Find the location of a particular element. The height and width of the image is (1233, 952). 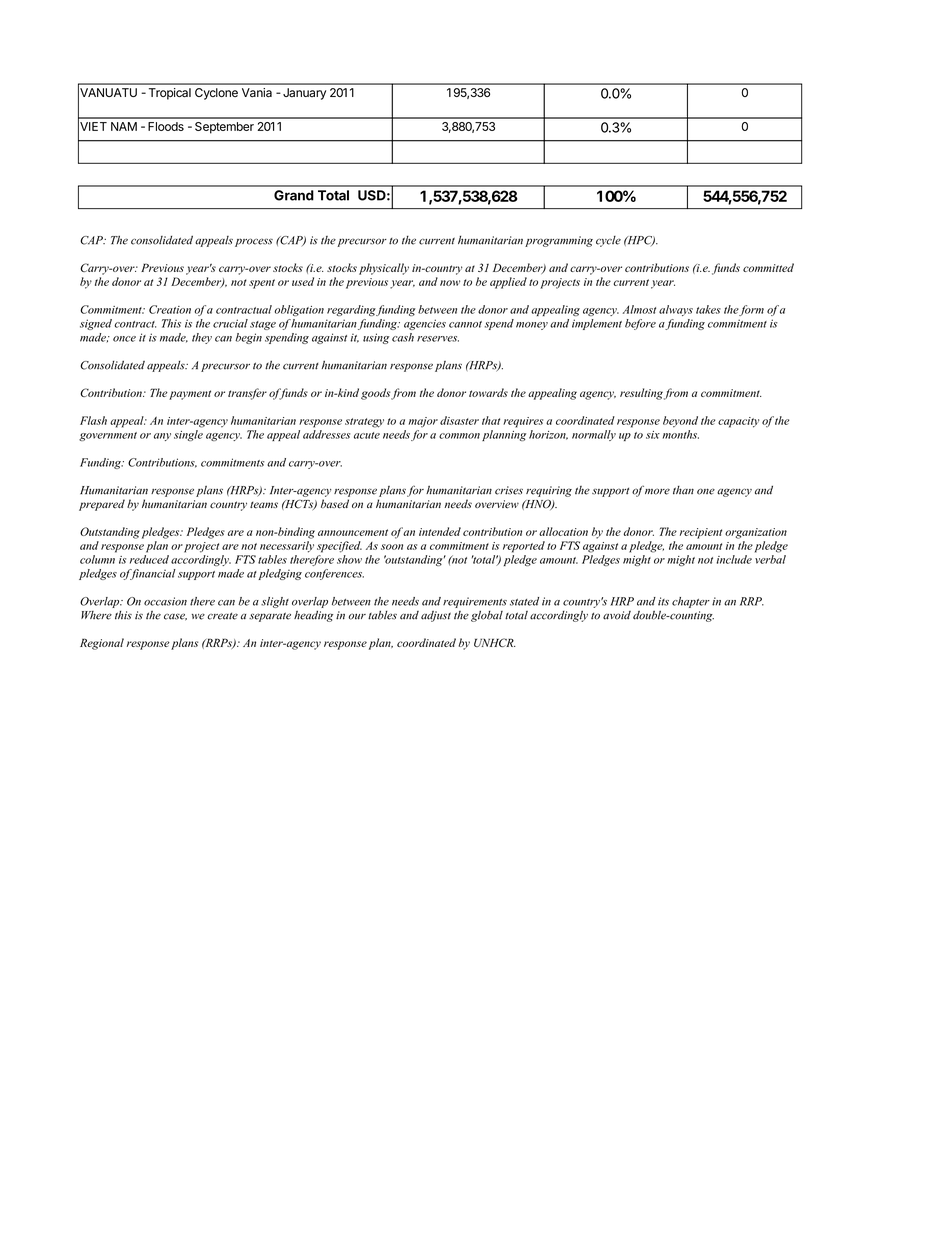

cycle is located at coordinates (608, 241).
